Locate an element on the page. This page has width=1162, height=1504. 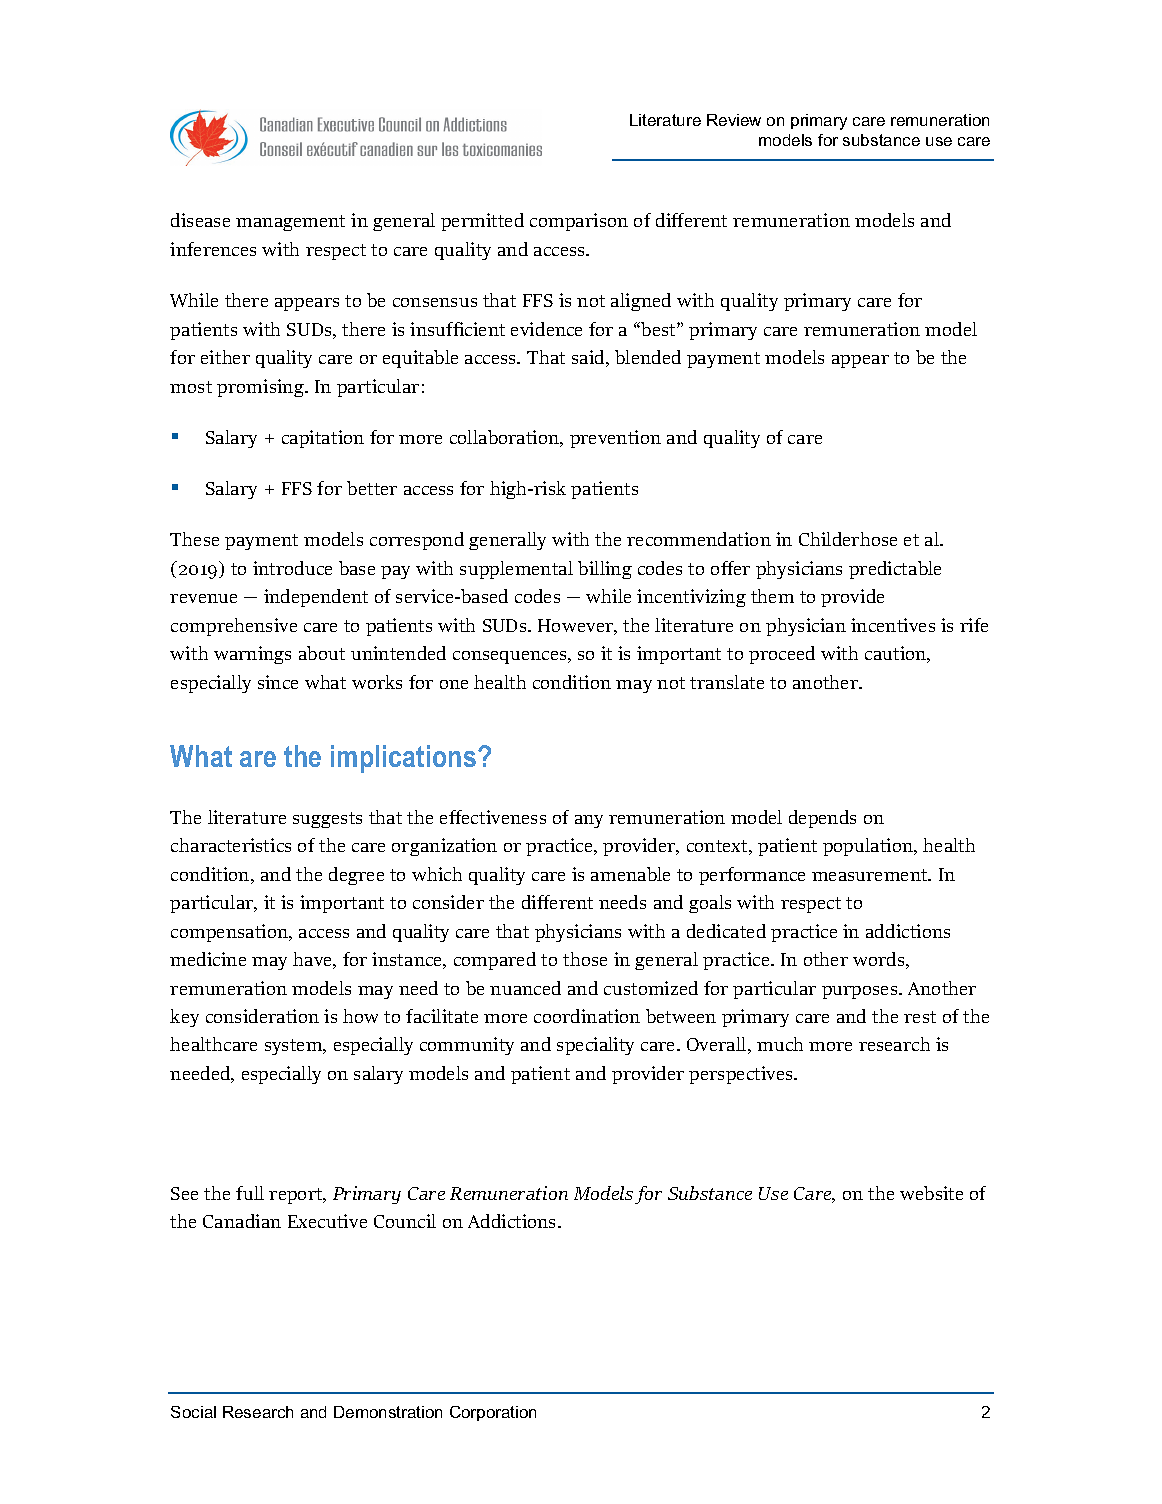
comparison is located at coordinates (579, 222).
